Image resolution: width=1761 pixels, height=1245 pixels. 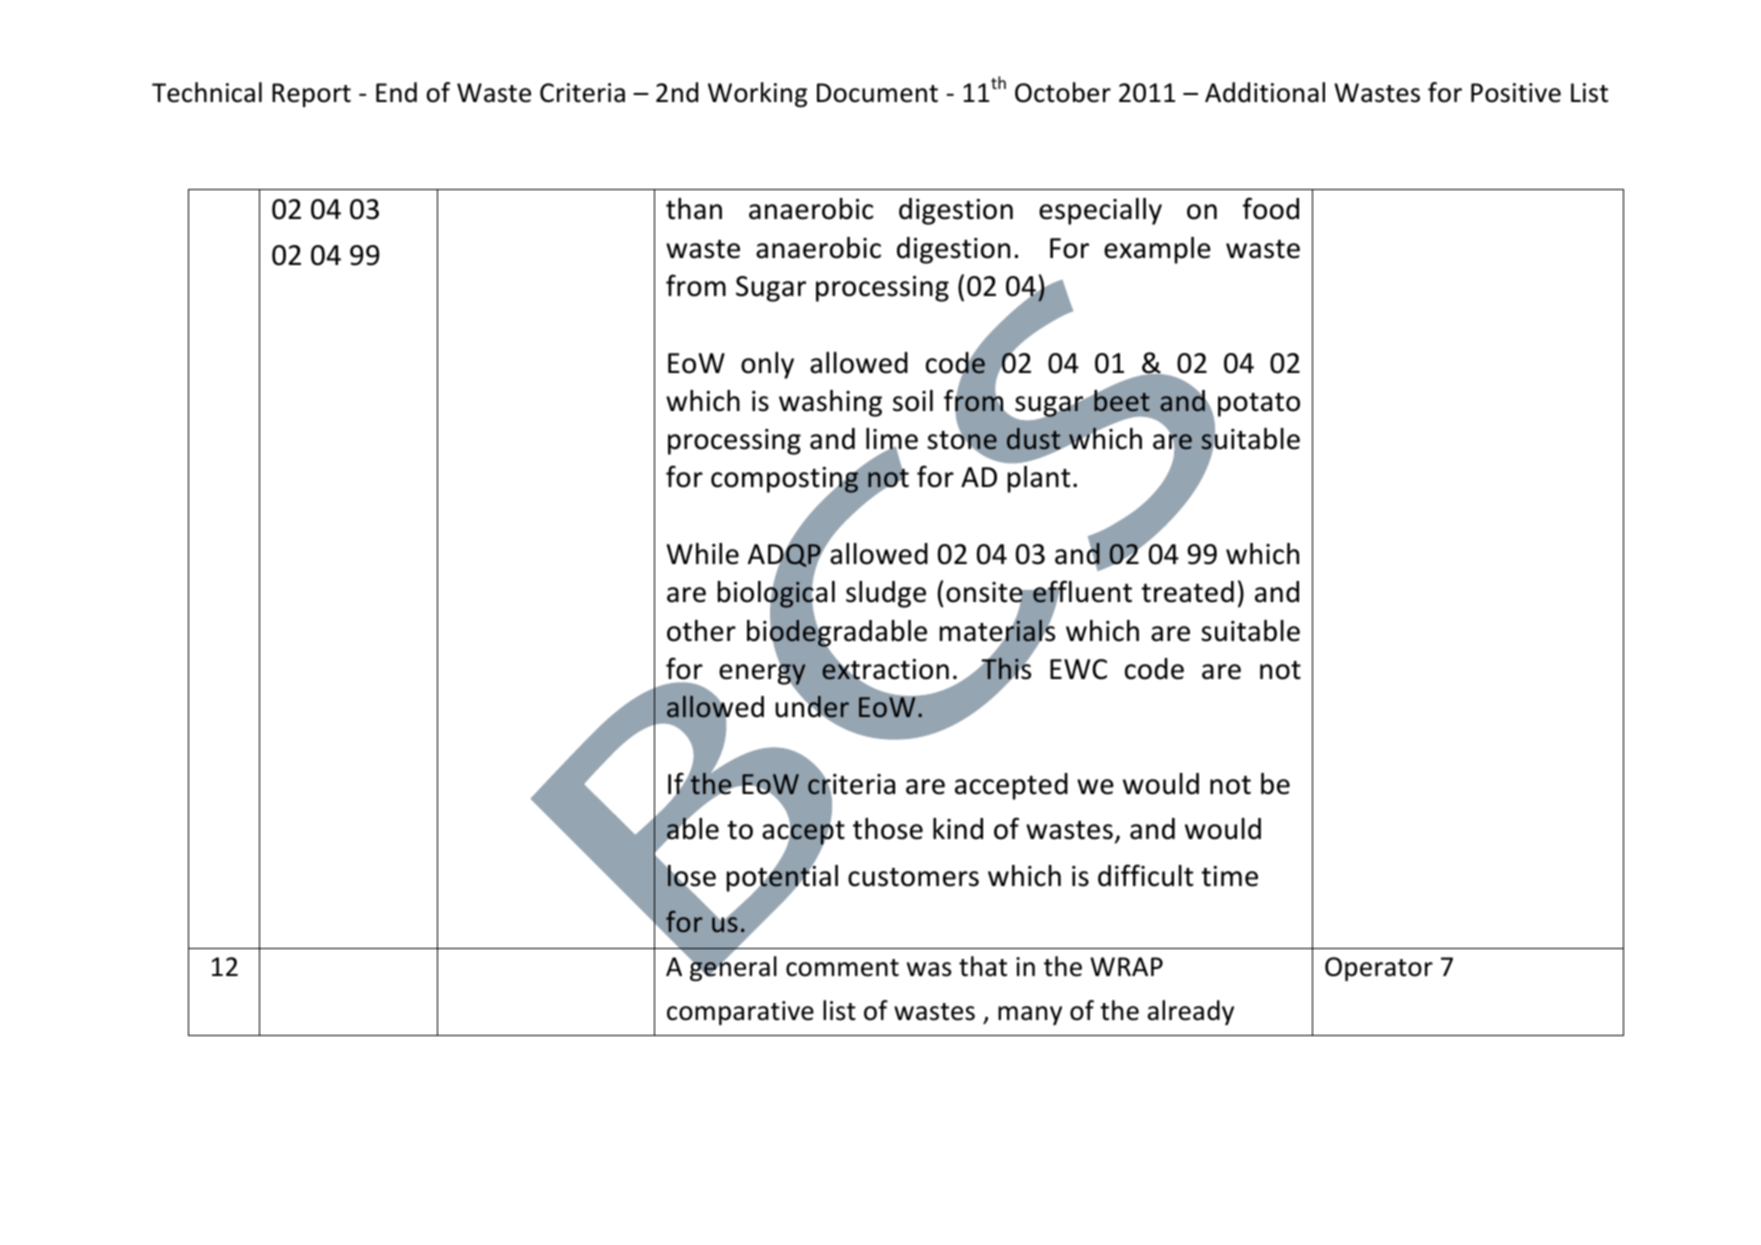 I want to click on general, so click(x=732, y=968).
